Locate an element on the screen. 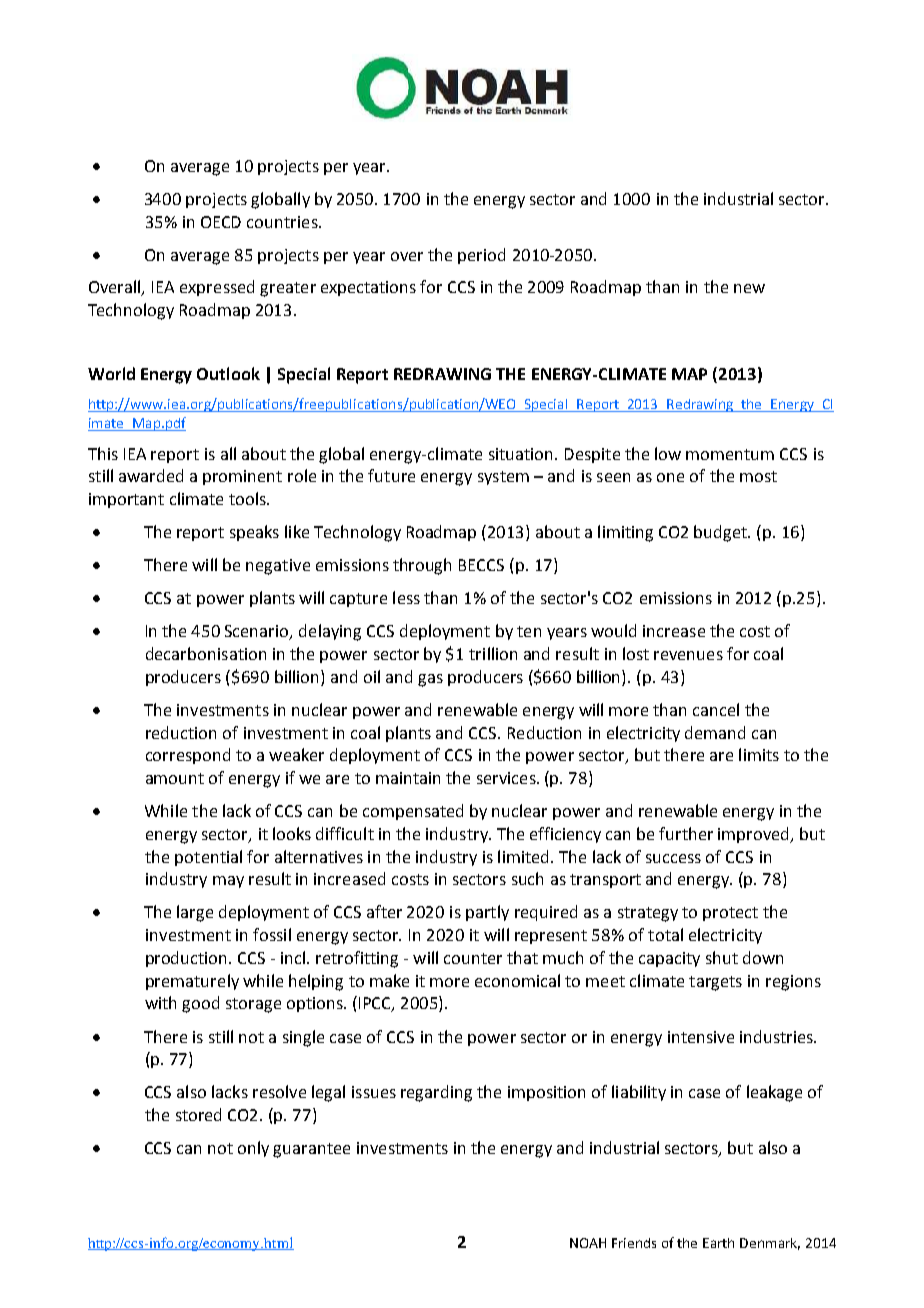 The image size is (924, 1308). momentum is located at coordinates (730, 454).
